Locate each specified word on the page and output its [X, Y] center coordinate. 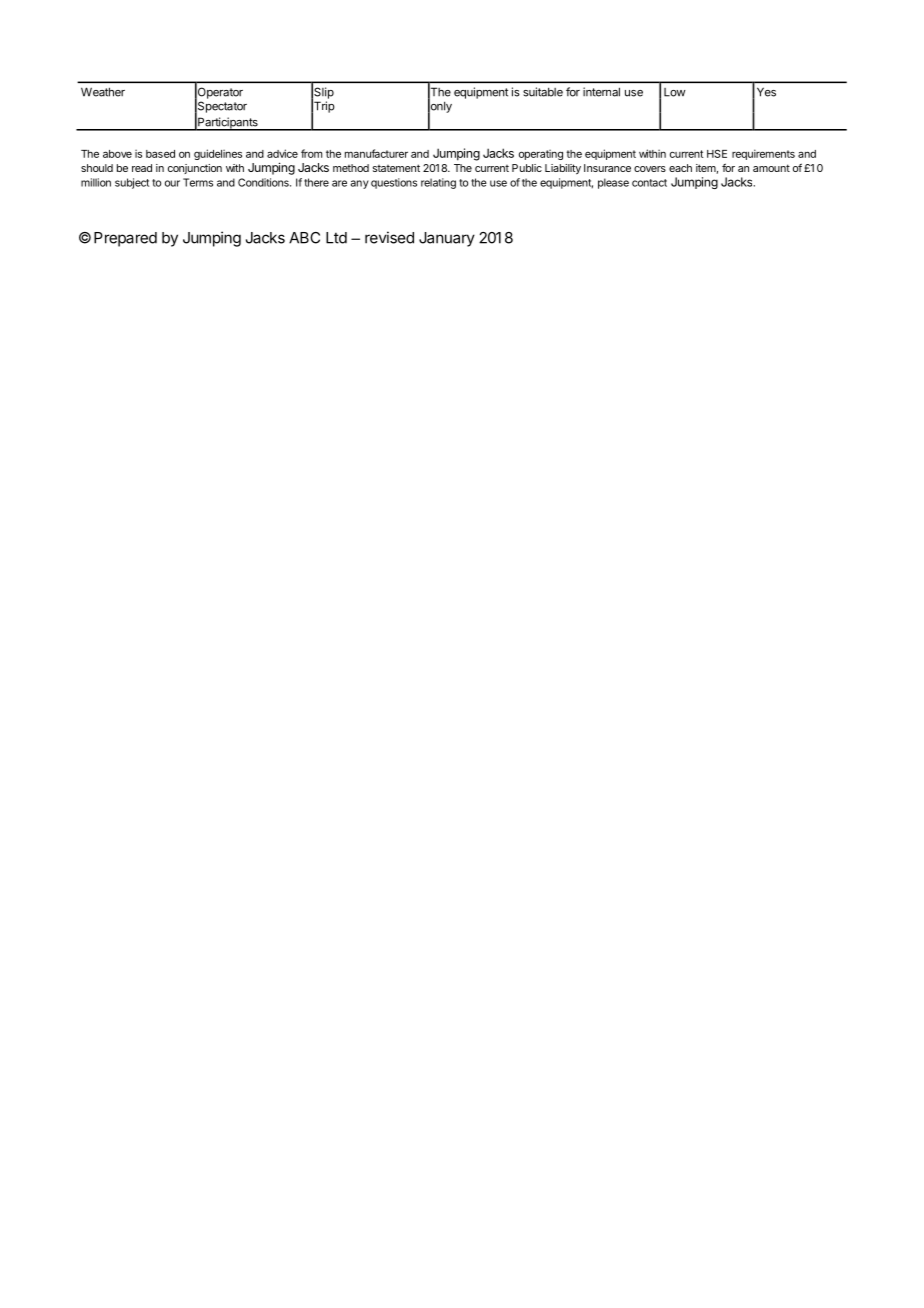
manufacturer [376, 153]
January [447, 239]
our [172, 183]
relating [438, 183]
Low [674, 92]
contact [649, 183]
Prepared [125, 239]
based [160, 154]
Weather [103, 92]
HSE [717, 153]
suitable [543, 92]
